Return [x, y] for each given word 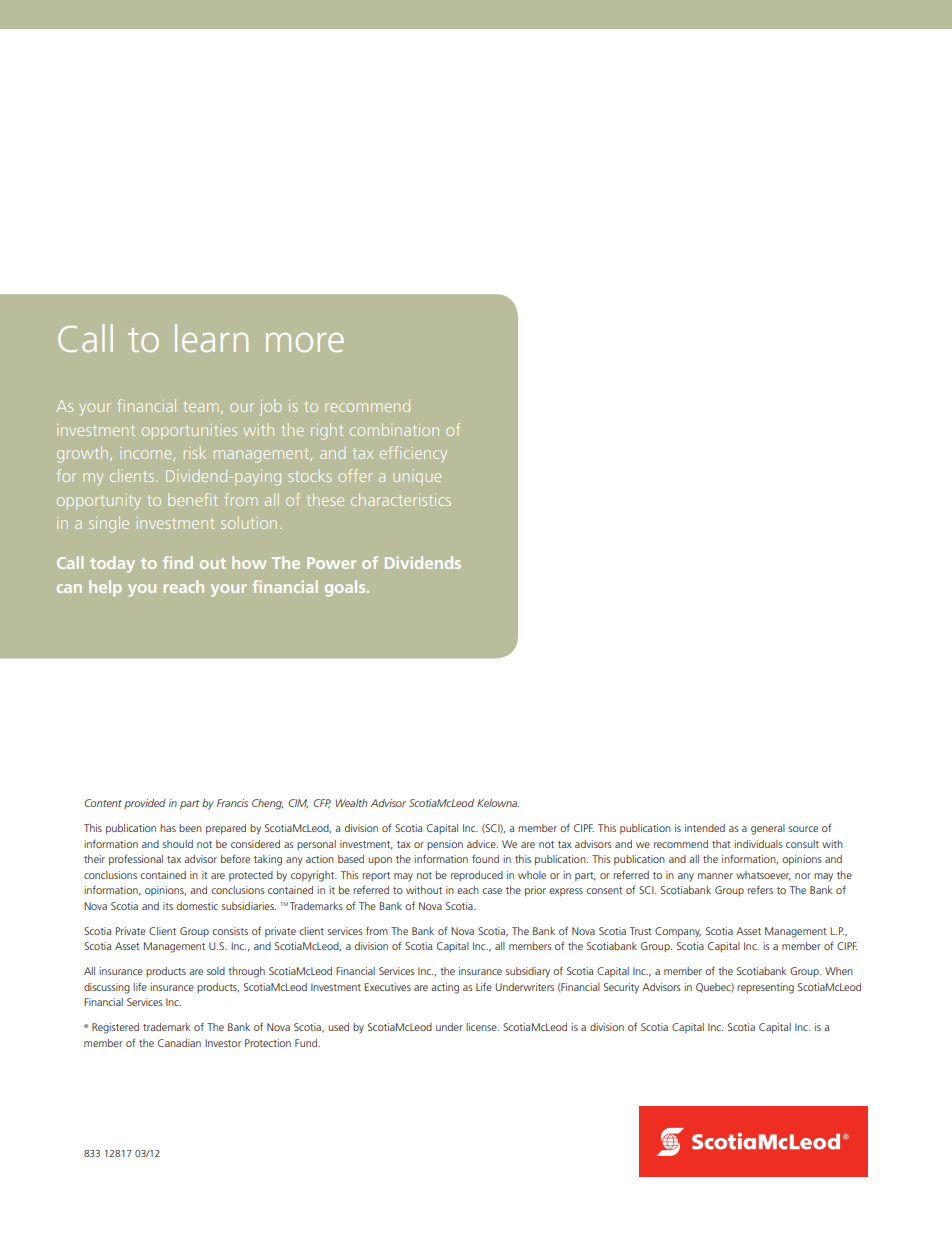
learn [211, 338]
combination [394, 429]
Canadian [179, 1043]
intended [705, 828]
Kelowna [498, 803]
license [482, 1027]
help [105, 588]
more [305, 342]
